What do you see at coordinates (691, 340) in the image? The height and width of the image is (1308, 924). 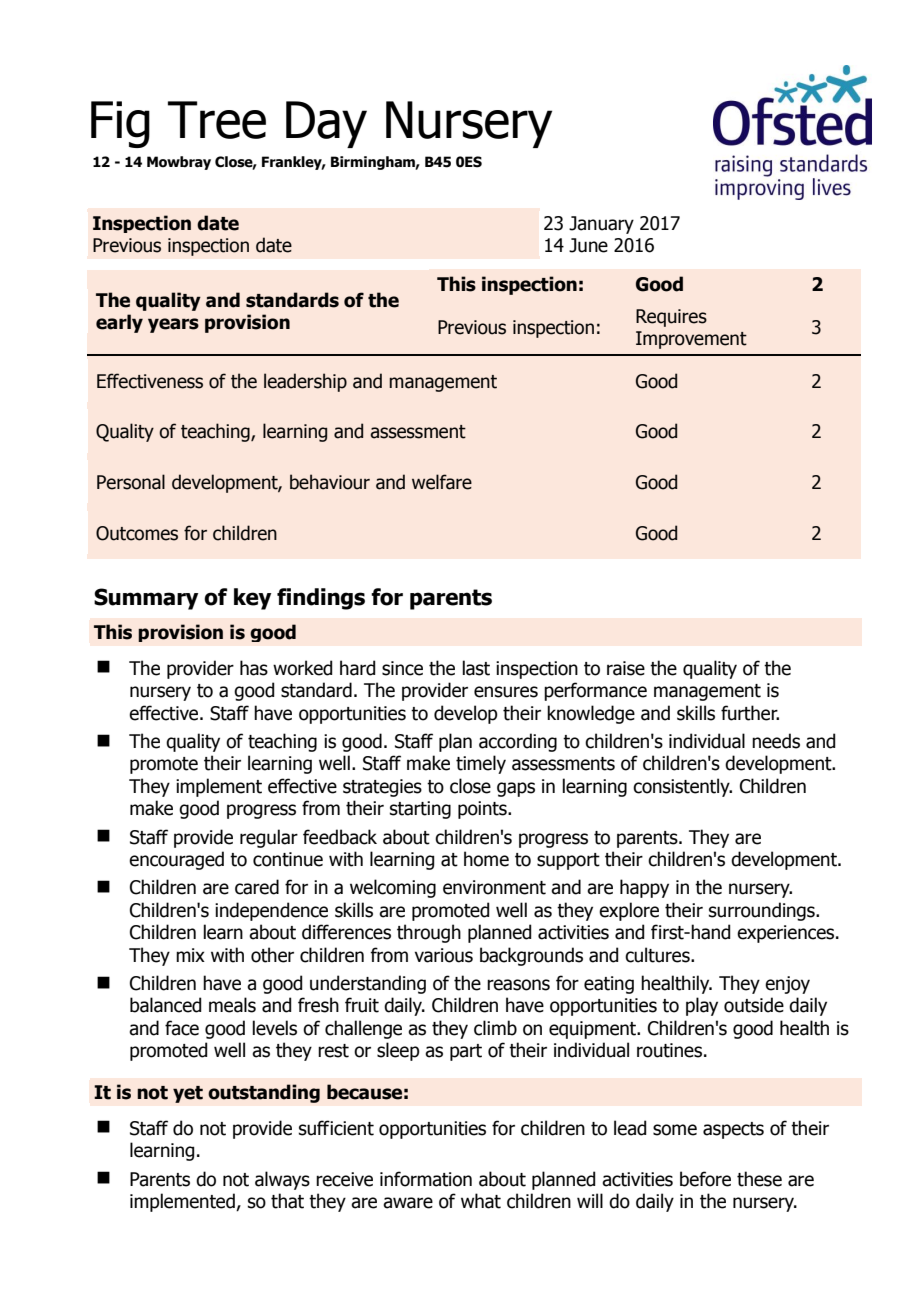 I see `Improvement` at bounding box center [691, 340].
